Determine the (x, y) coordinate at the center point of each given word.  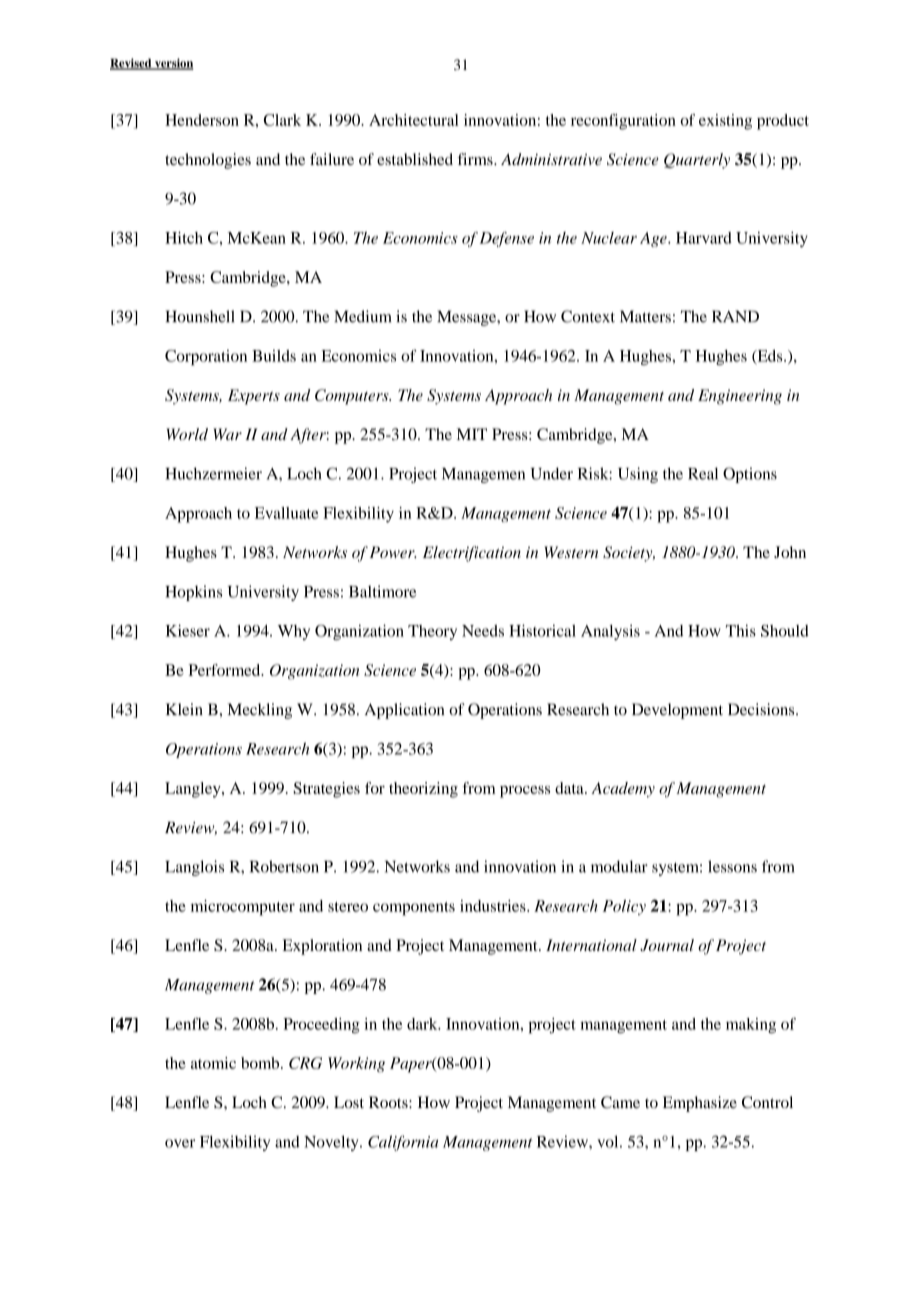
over (180, 1143)
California (403, 1143)
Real (703, 473)
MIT (472, 434)
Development (677, 711)
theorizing (423, 790)
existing (725, 122)
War (227, 434)
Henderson (202, 120)
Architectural (414, 120)
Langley (194, 790)
